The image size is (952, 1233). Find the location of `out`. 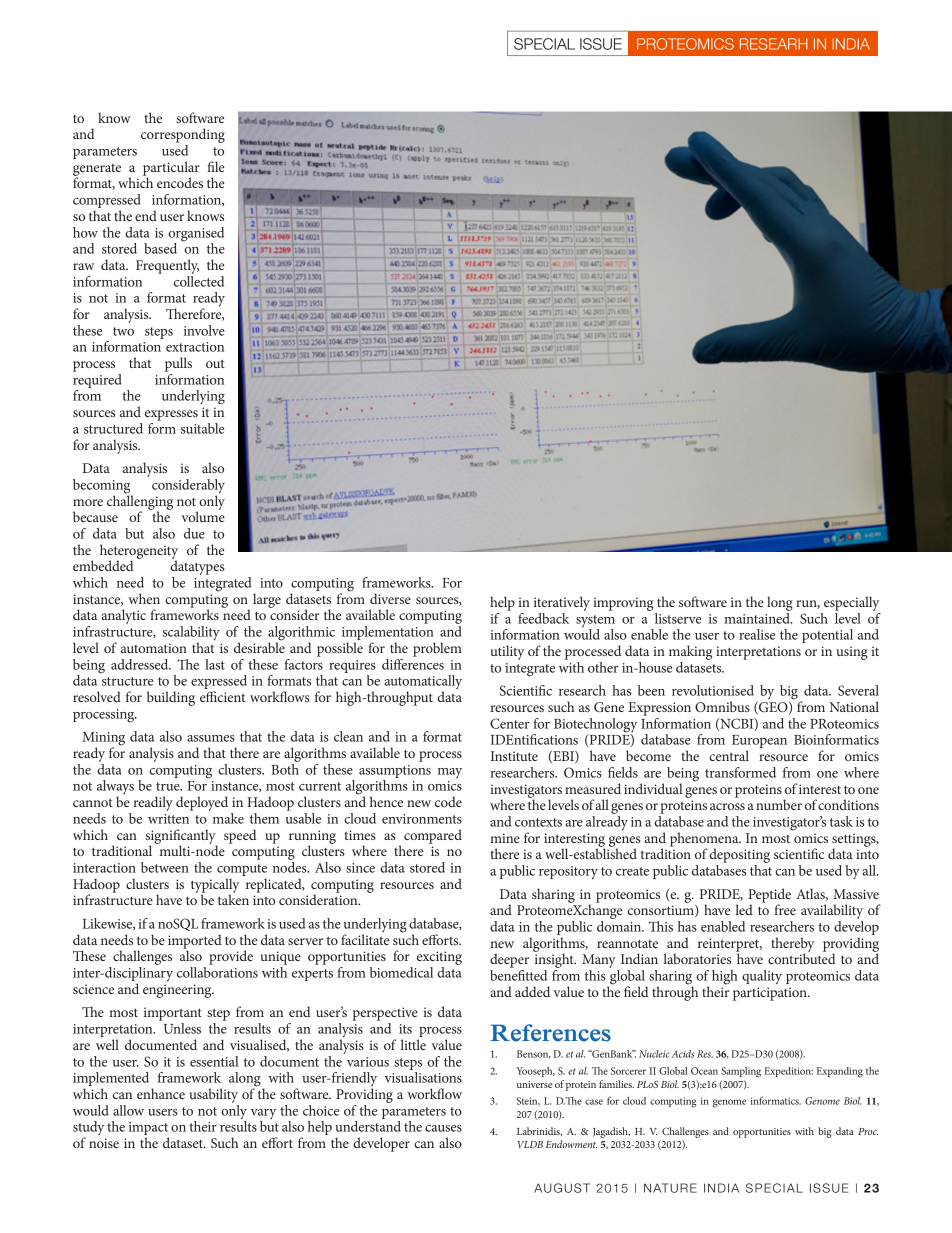

out is located at coordinates (215, 363).
